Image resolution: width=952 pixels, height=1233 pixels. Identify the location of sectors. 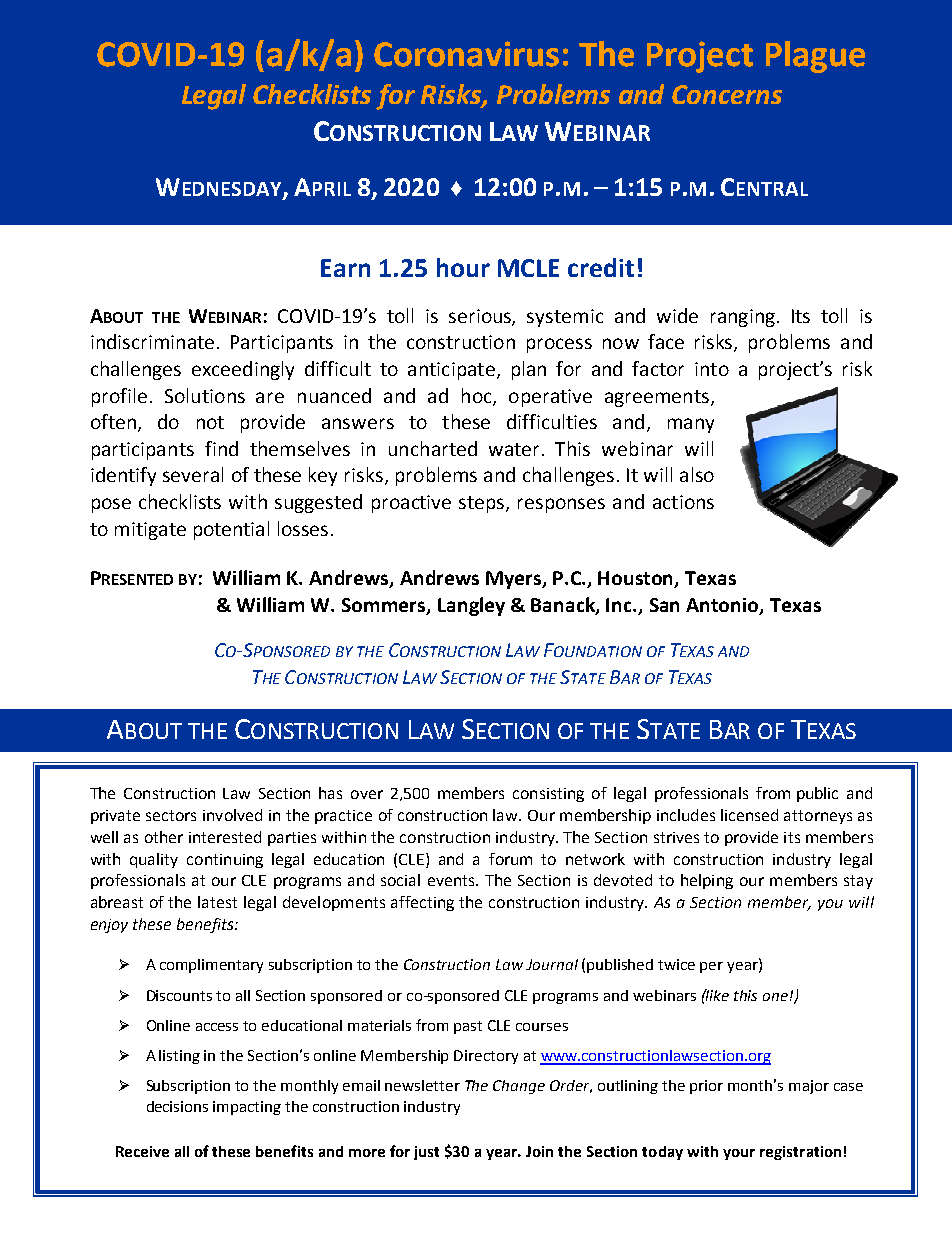
(171, 815).
